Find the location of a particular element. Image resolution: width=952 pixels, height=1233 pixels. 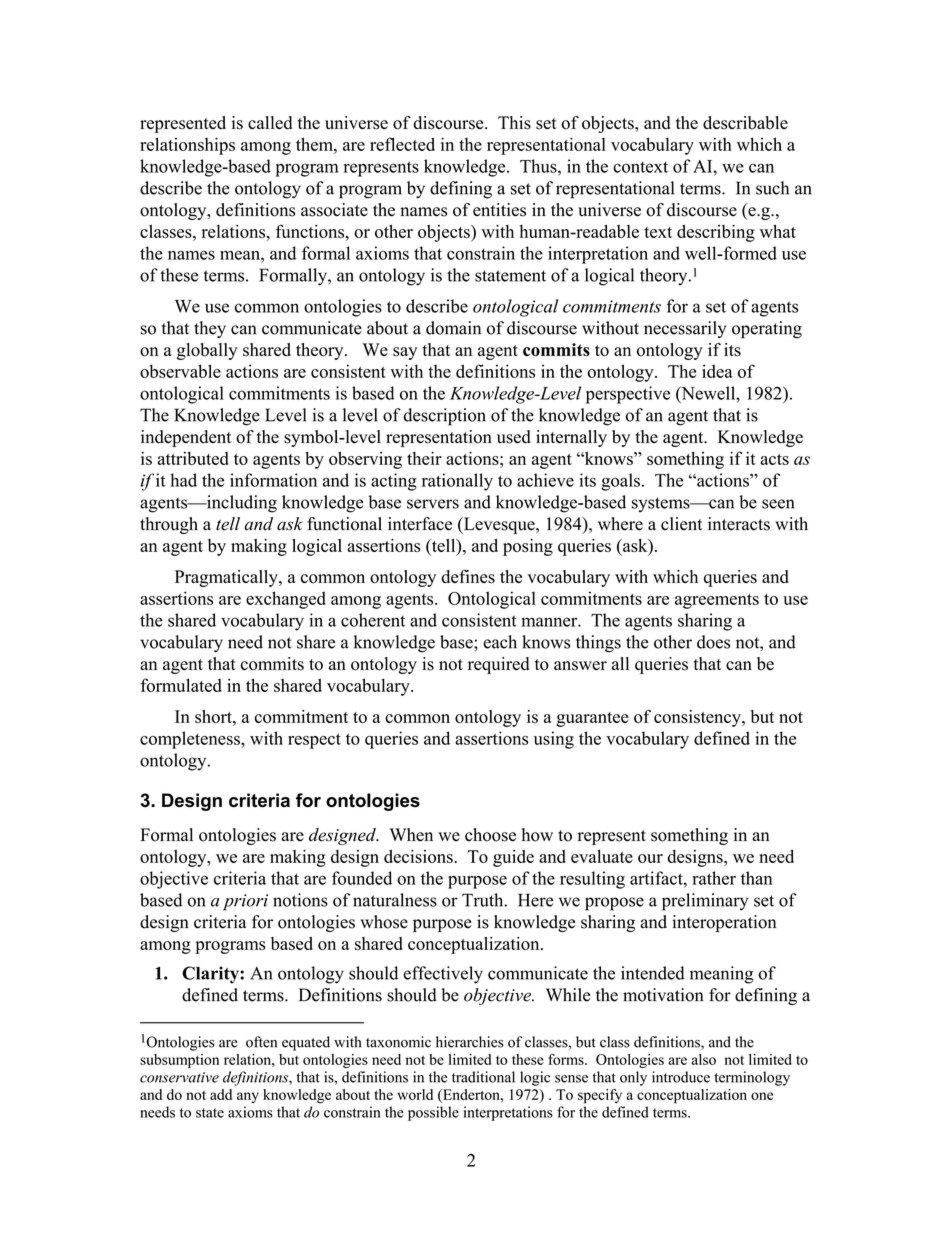

This is located at coordinates (514, 123).
